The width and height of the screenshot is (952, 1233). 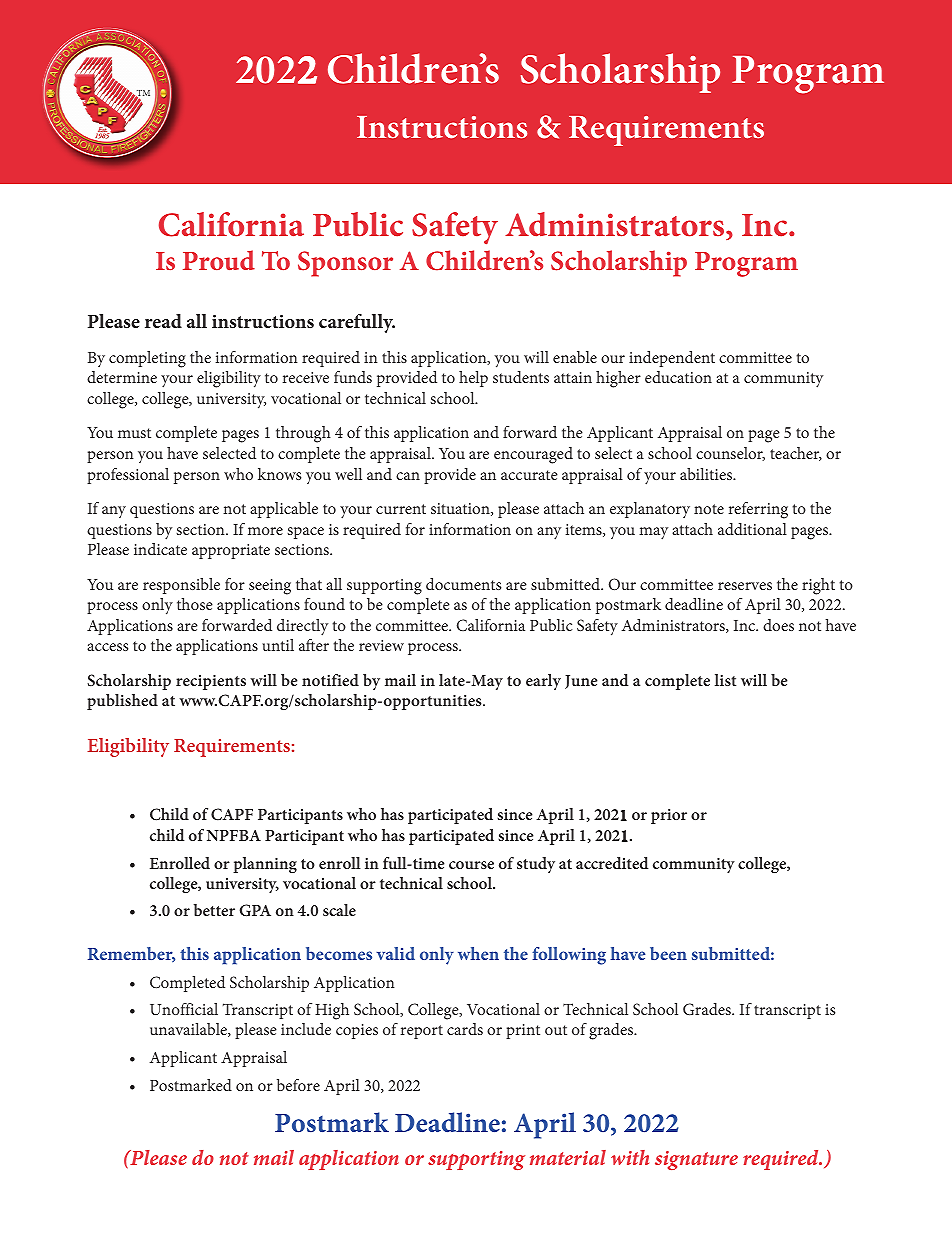 What do you see at coordinates (709, 509) in the screenshot?
I see `note` at bounding box center [709, 509].
